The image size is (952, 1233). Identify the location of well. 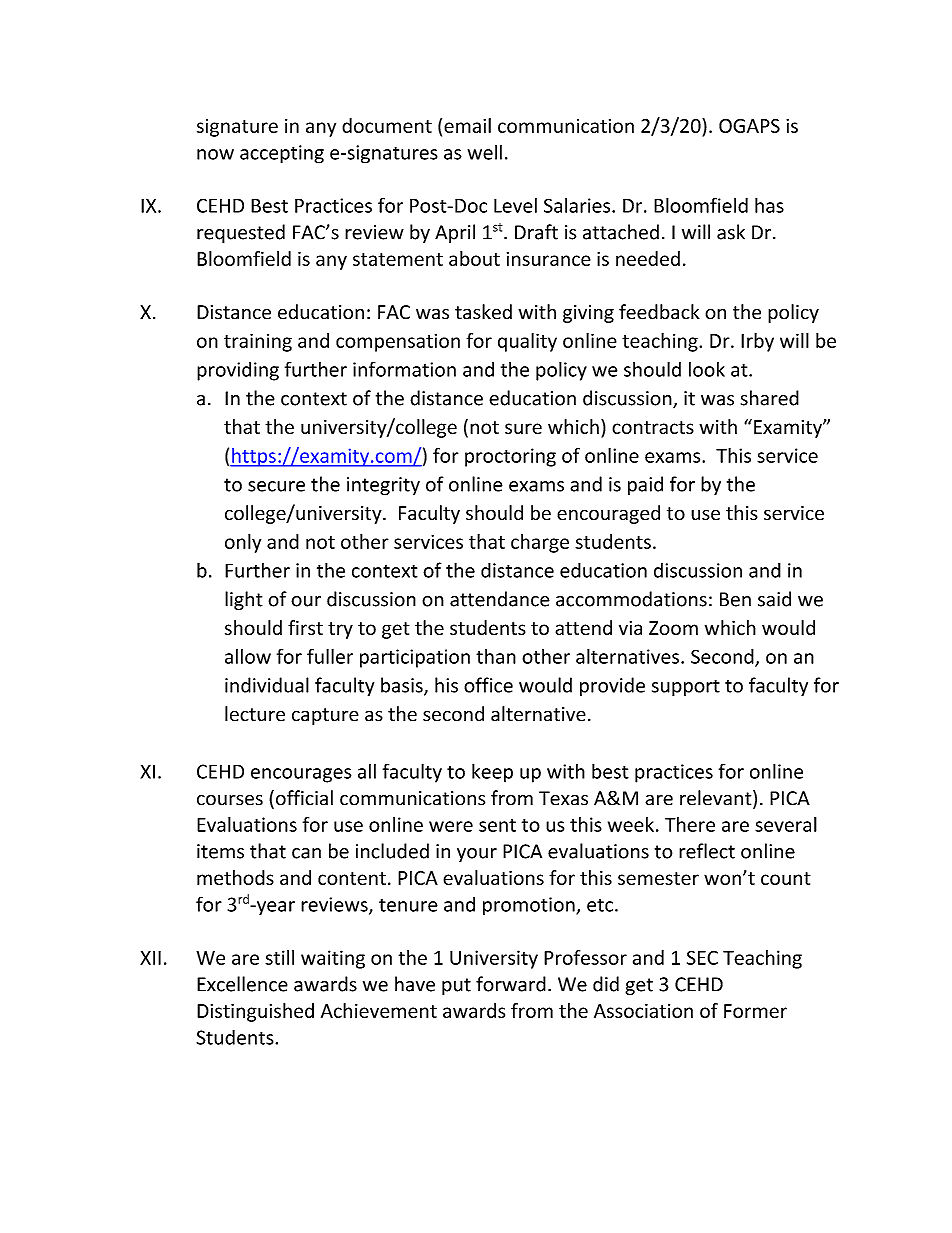
(485, 152).
